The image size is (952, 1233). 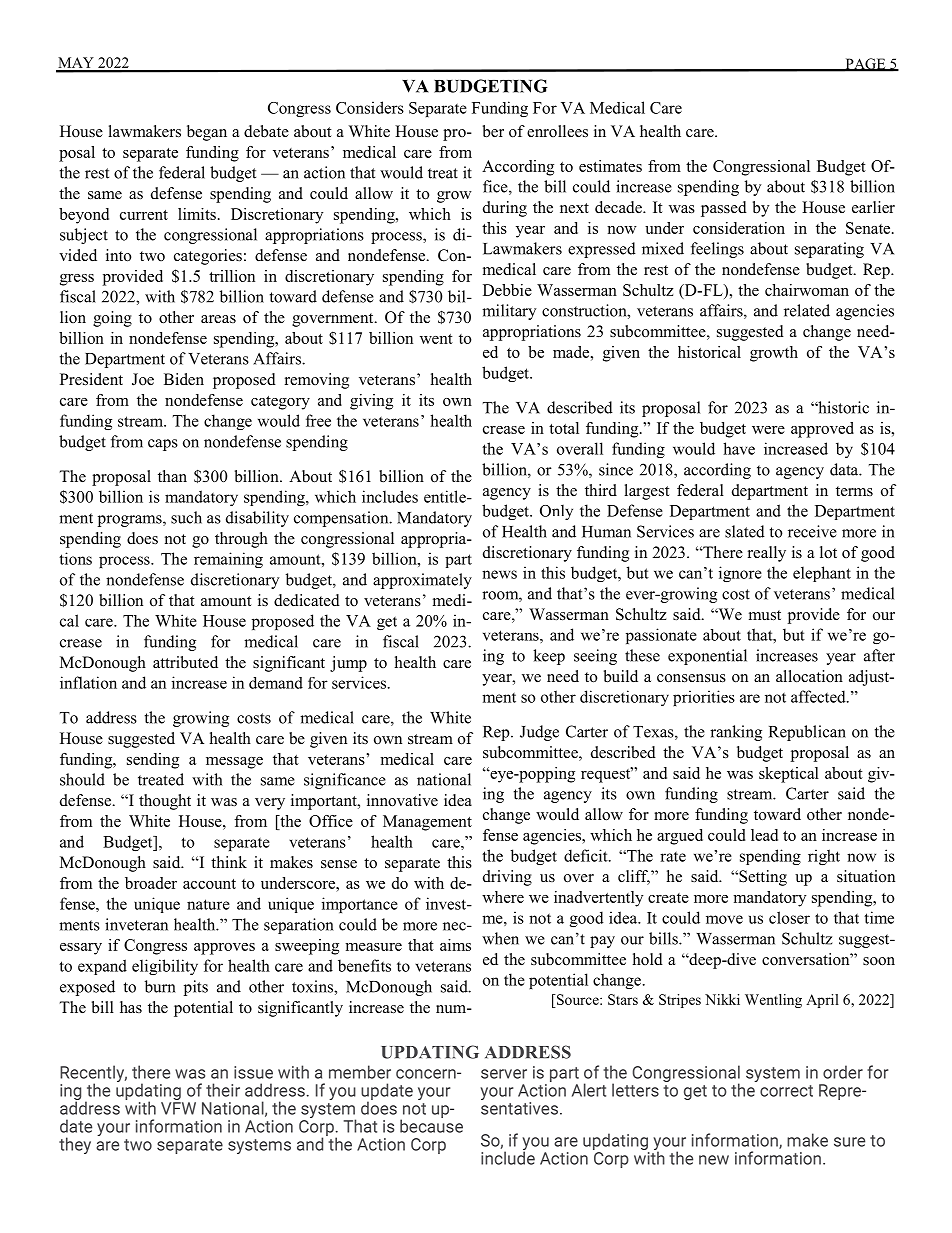 I want to click on their, so click(x=223, y=1090).
